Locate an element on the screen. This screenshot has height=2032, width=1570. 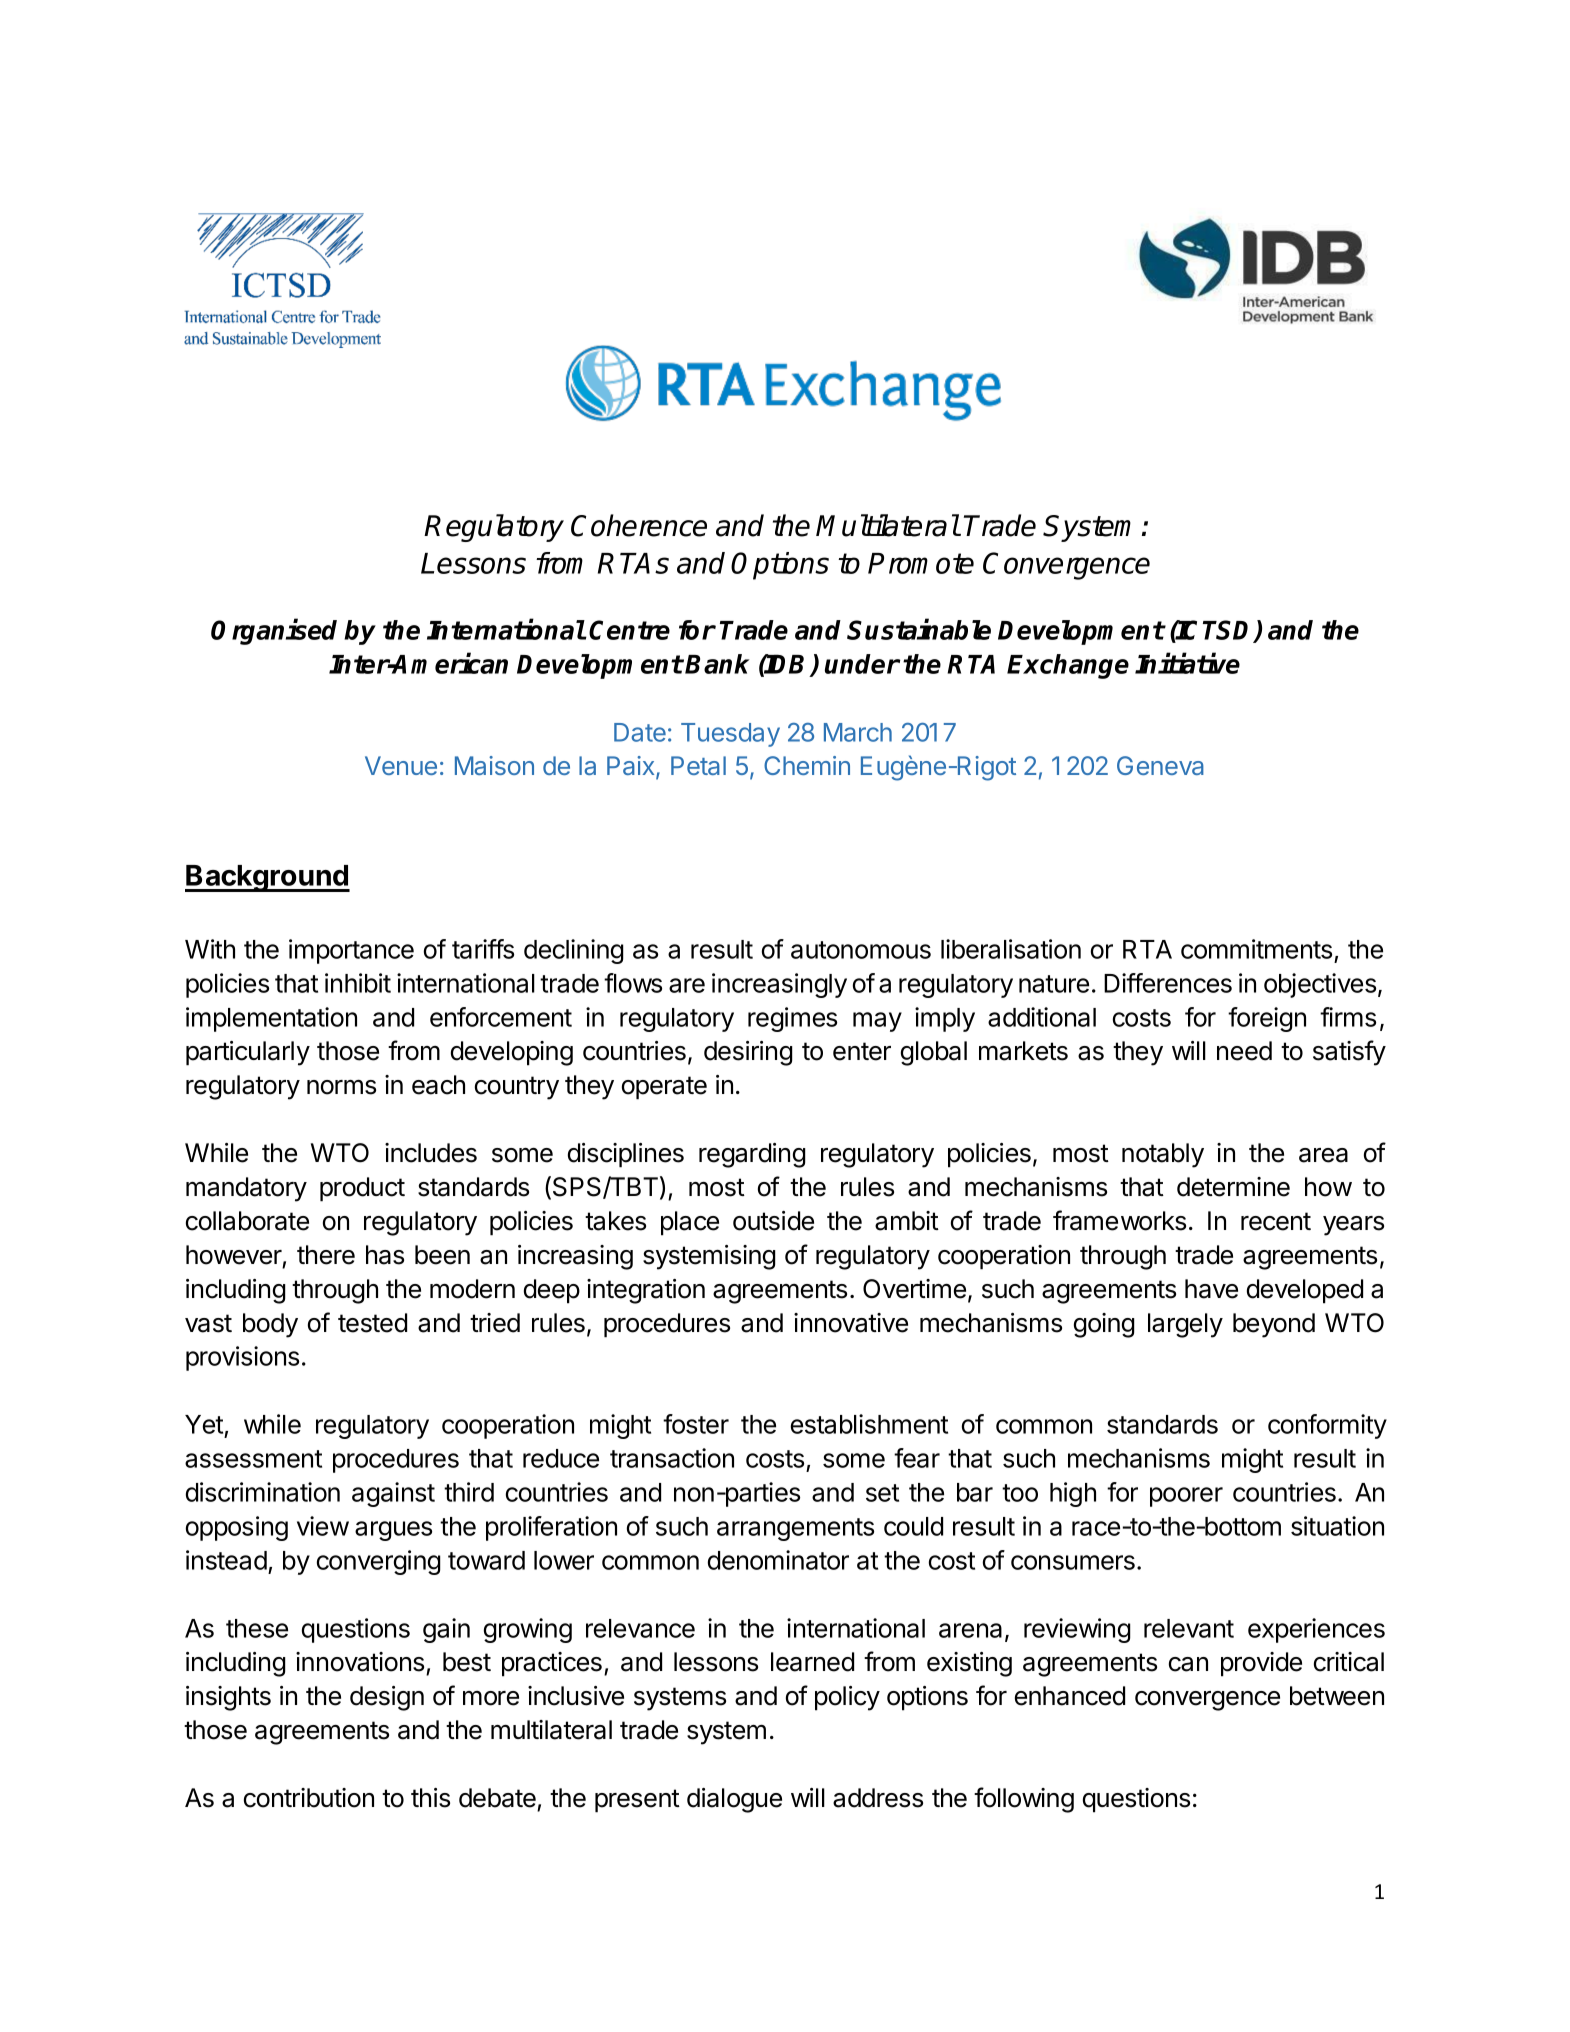
Initiative is located at coordinates (1187, 663).
